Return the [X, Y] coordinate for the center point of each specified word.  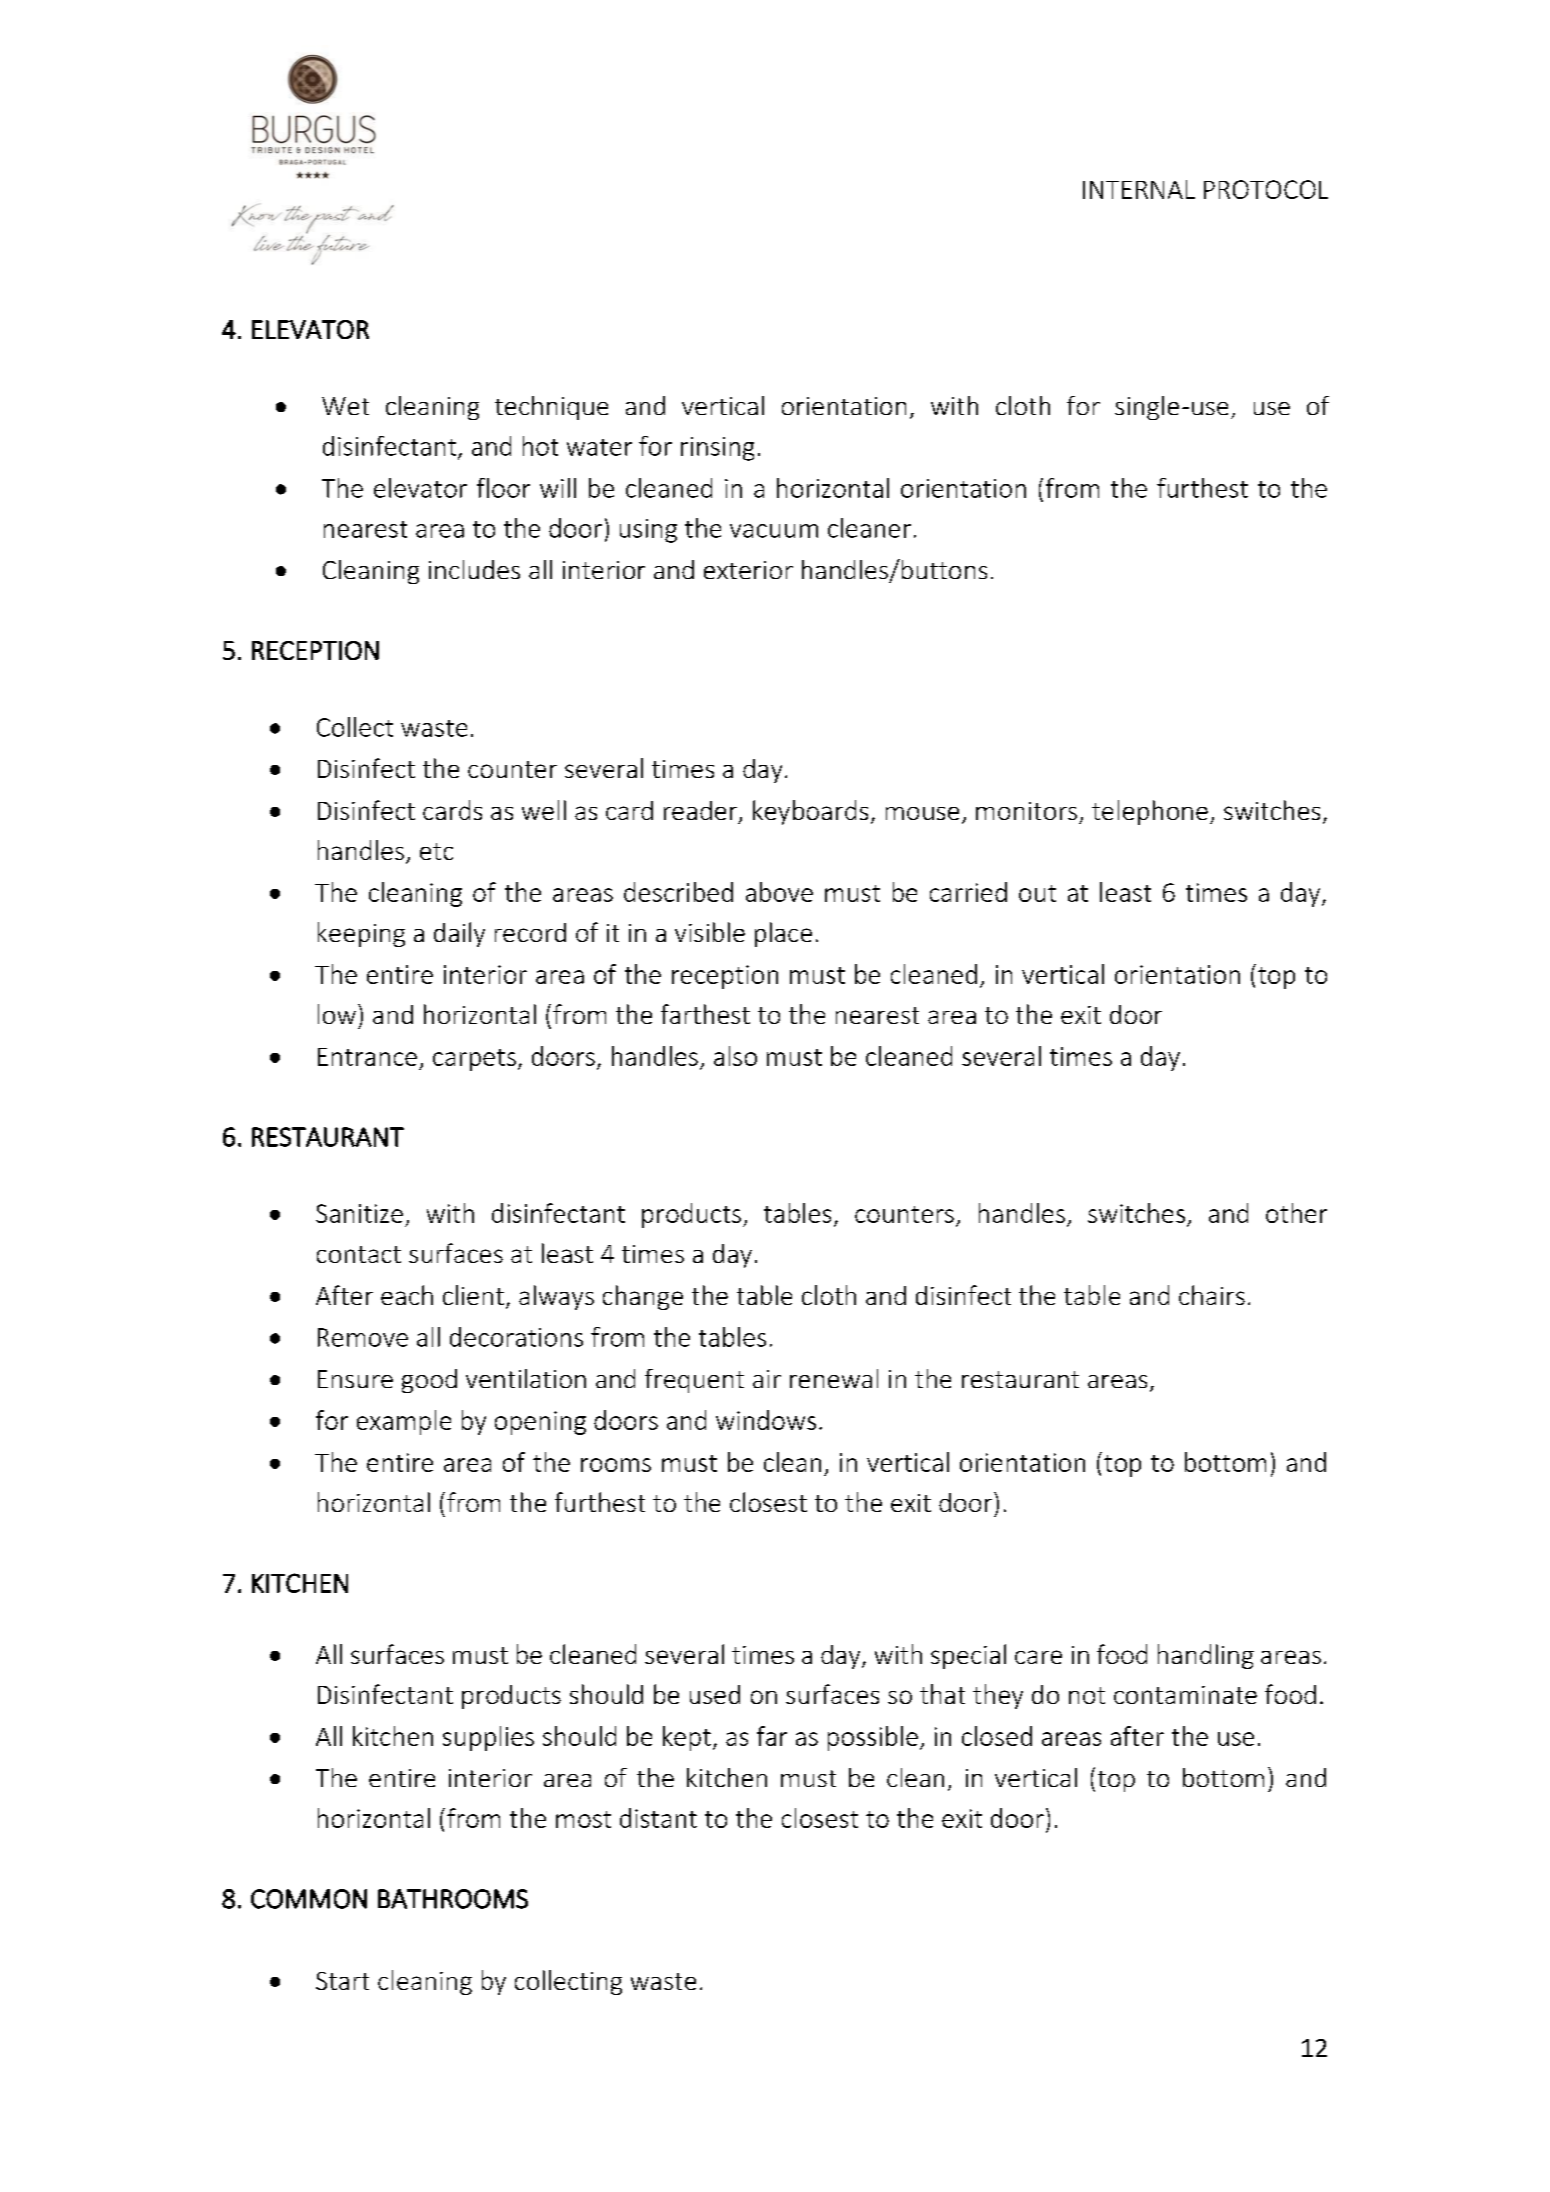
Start [342, 1981]
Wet [345, 406]
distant [658, 1818]
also [735, 1056]
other [1296, 1213]
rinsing [717, 449]
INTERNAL [1139, 189]
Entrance [367, 1057]
